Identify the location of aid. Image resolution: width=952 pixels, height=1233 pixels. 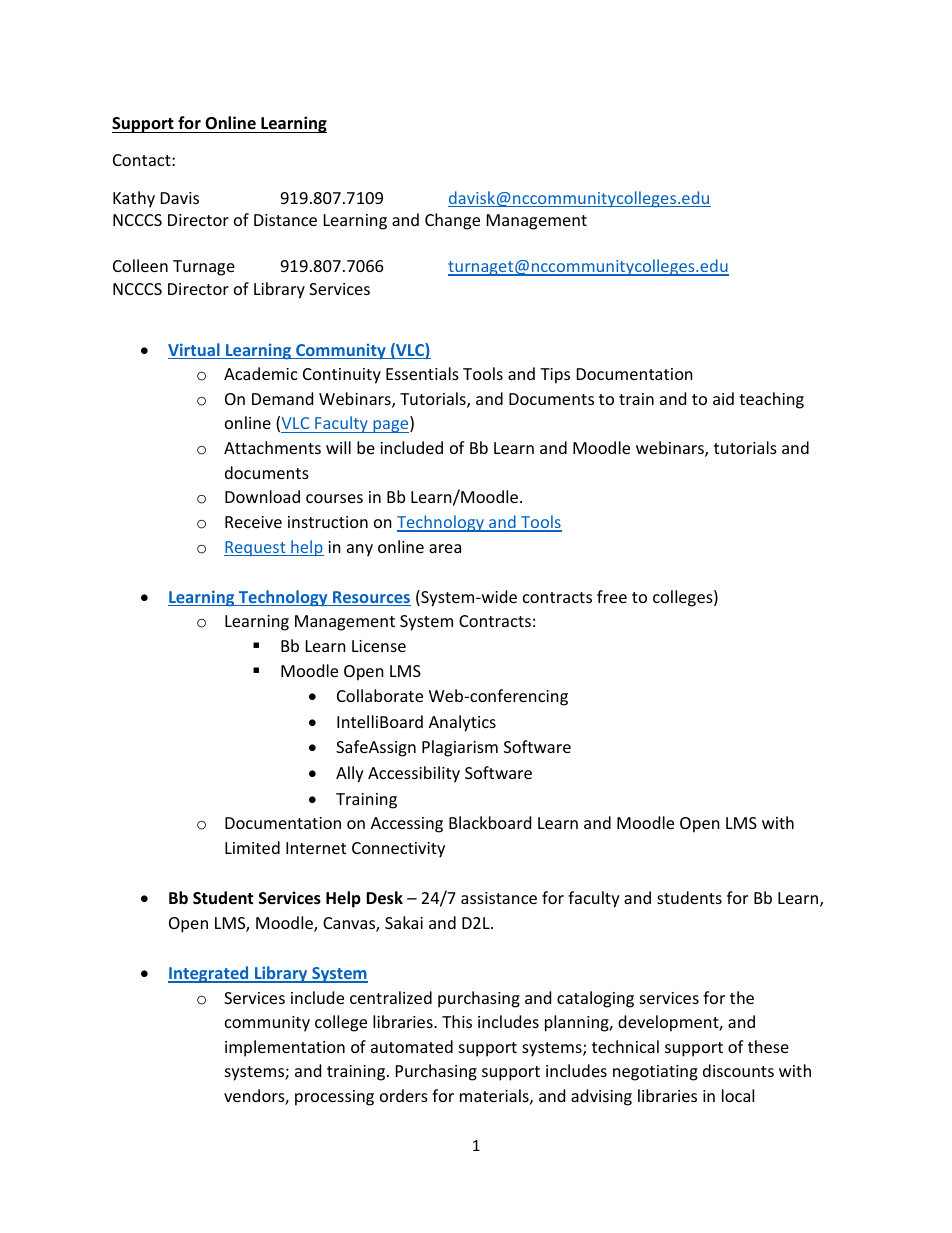
(723, 398).
